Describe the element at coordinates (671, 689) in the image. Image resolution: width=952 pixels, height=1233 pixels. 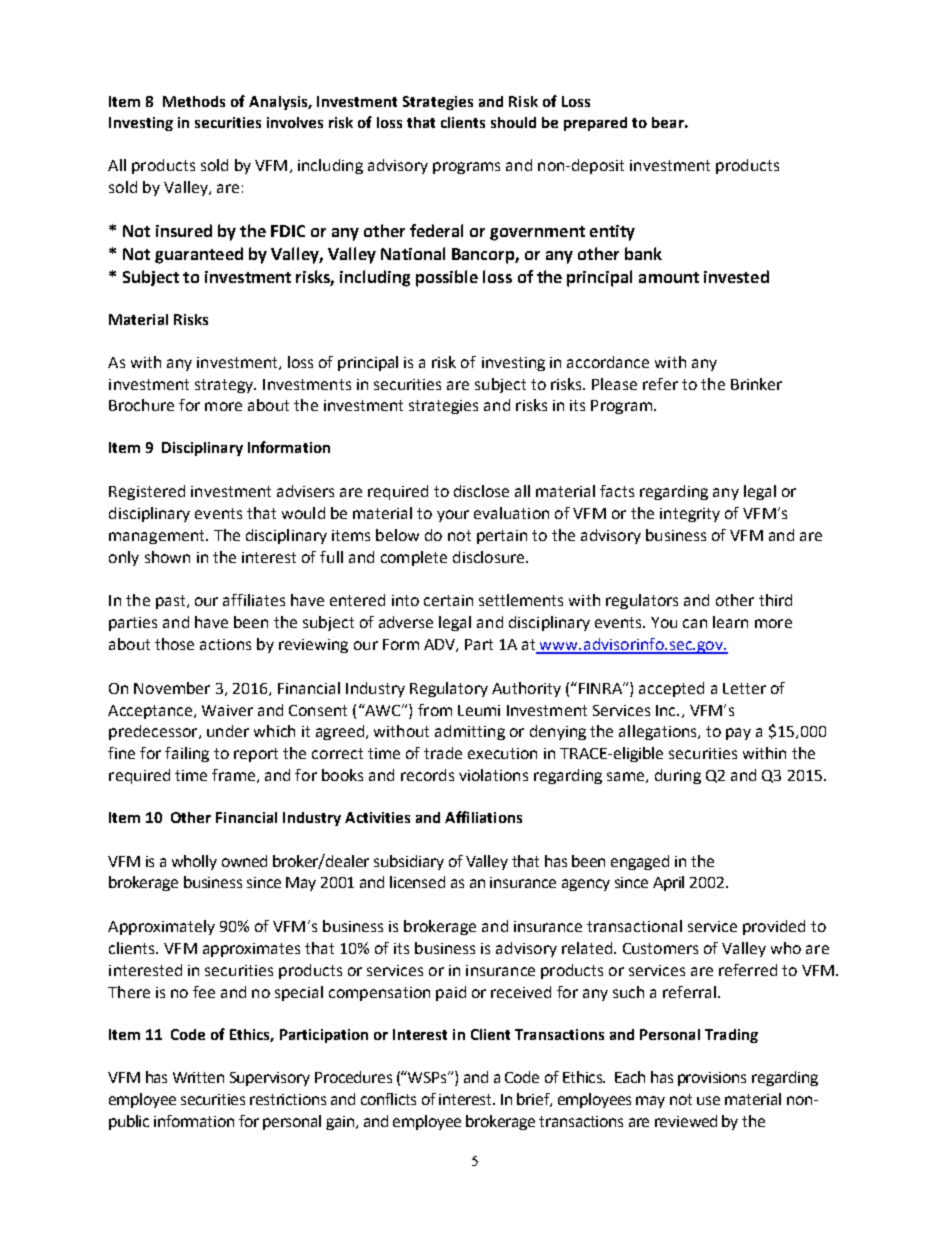
I see `accepted` at that location.
